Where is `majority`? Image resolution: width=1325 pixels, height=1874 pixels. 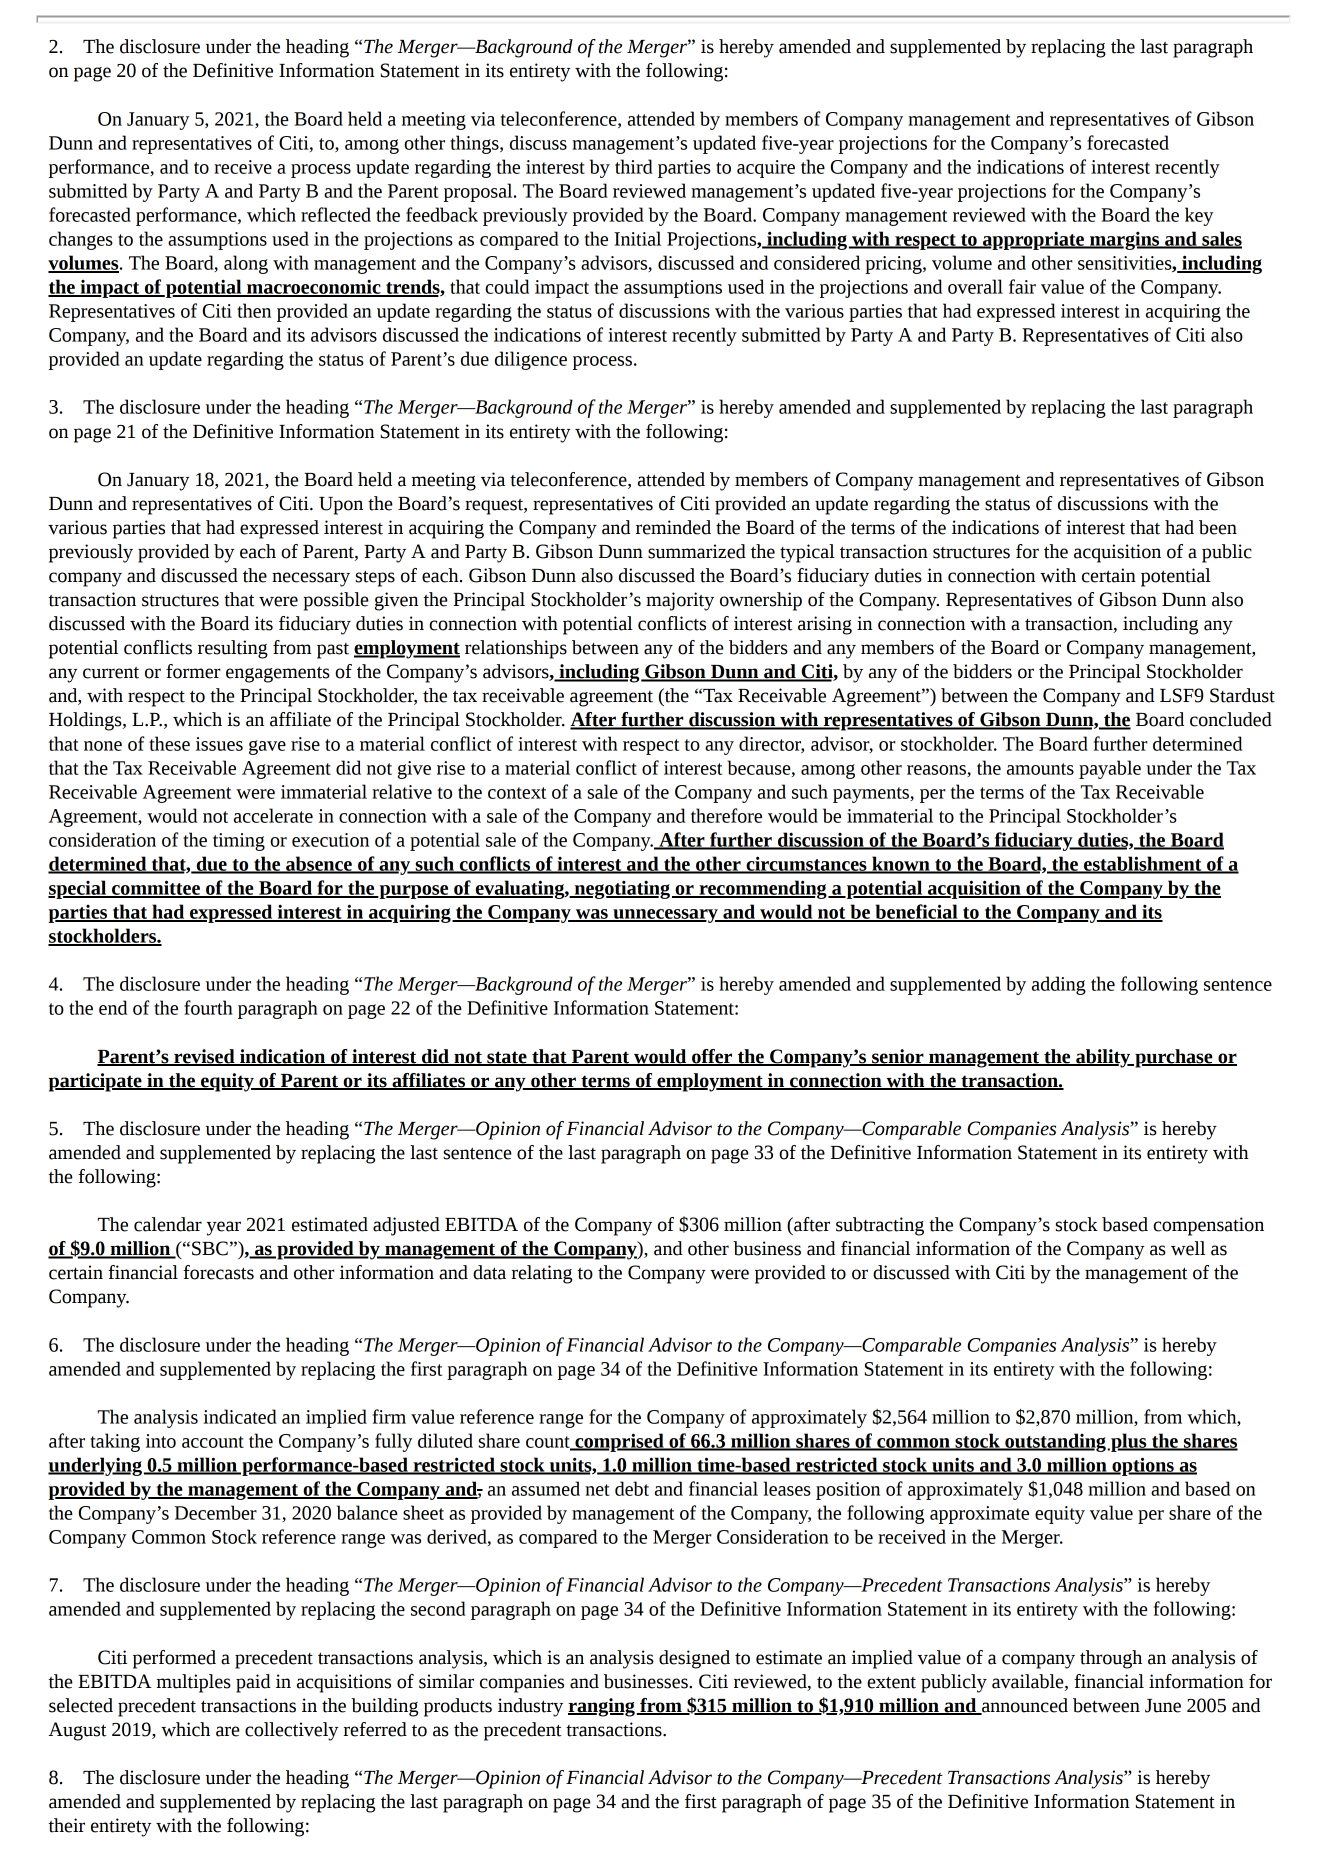 majority is located at coordinates (680, 601).
